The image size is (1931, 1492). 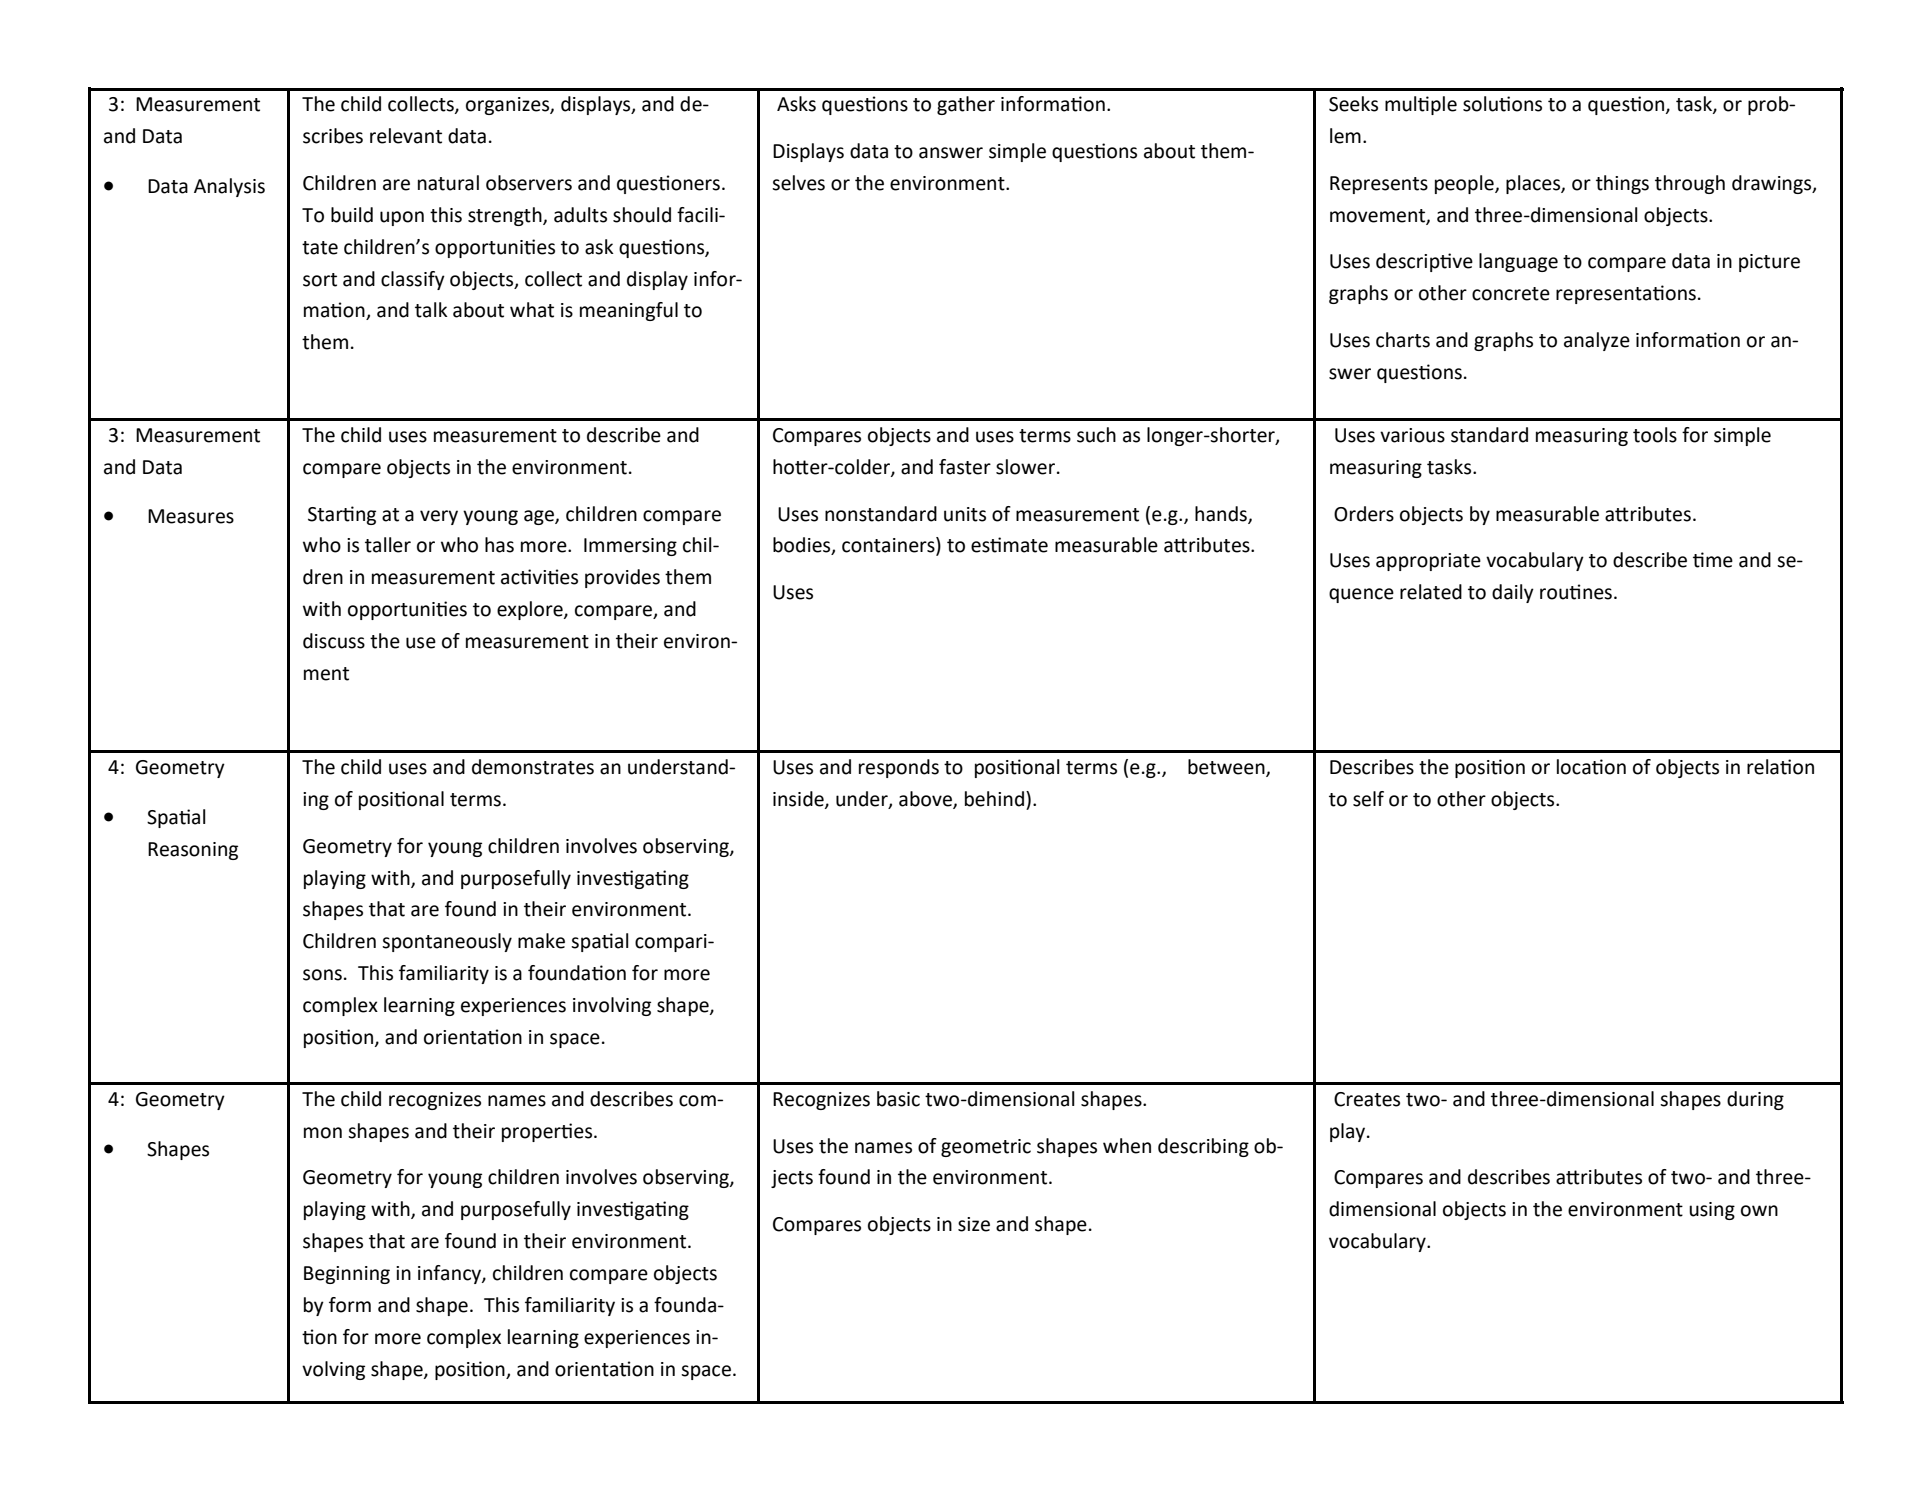 What do you see at coordinates (347, 1275) in the screenshot?
I see `Beginning` at bounding box center [347, 1275].
